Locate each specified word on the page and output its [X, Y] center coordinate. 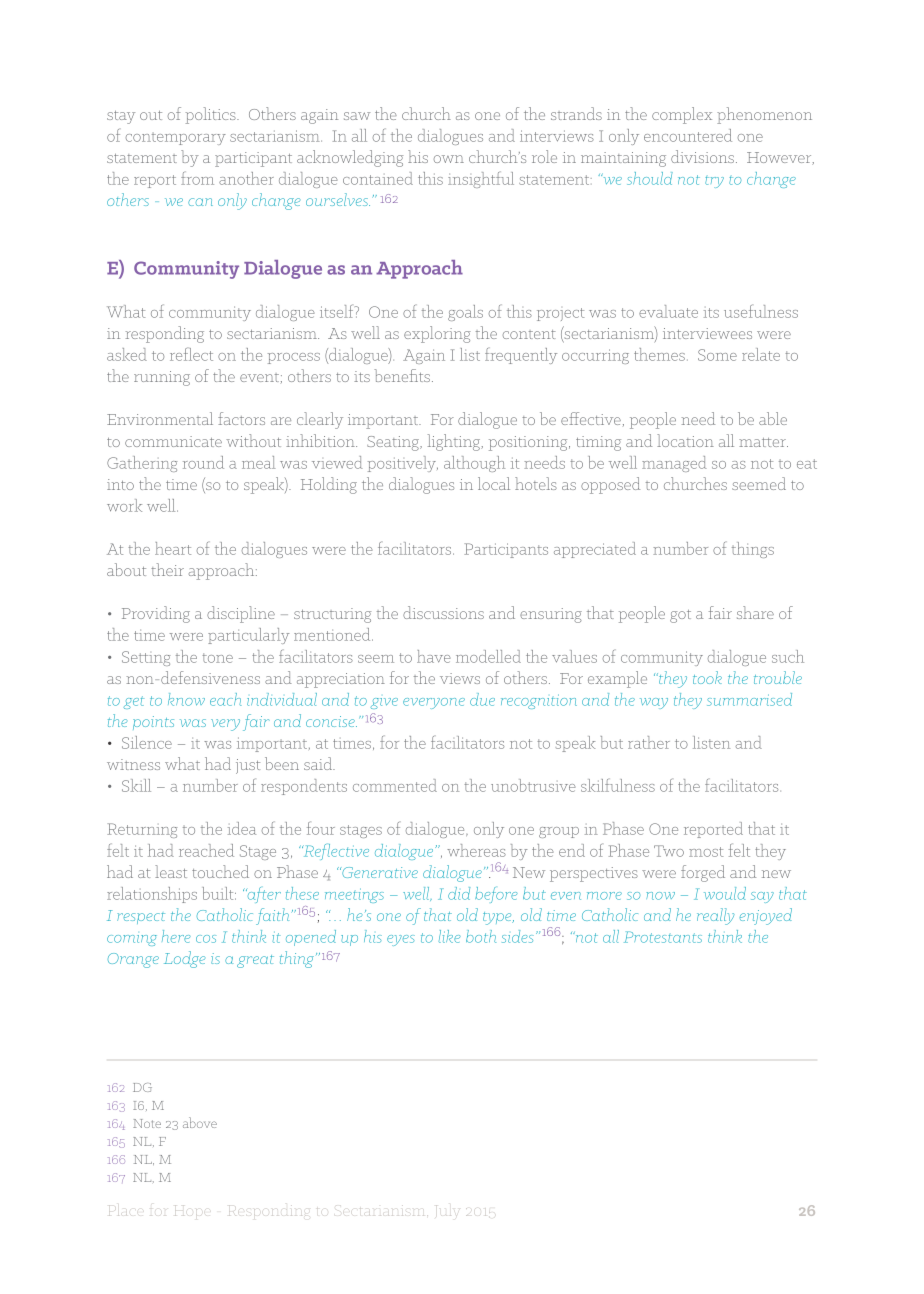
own [449, 159]
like [449, 936]
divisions [702, 156]
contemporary [176, 139]
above [200, 1122]
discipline [241, 614]
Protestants [663, 937]
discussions [443, 612]
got [680, 616]
